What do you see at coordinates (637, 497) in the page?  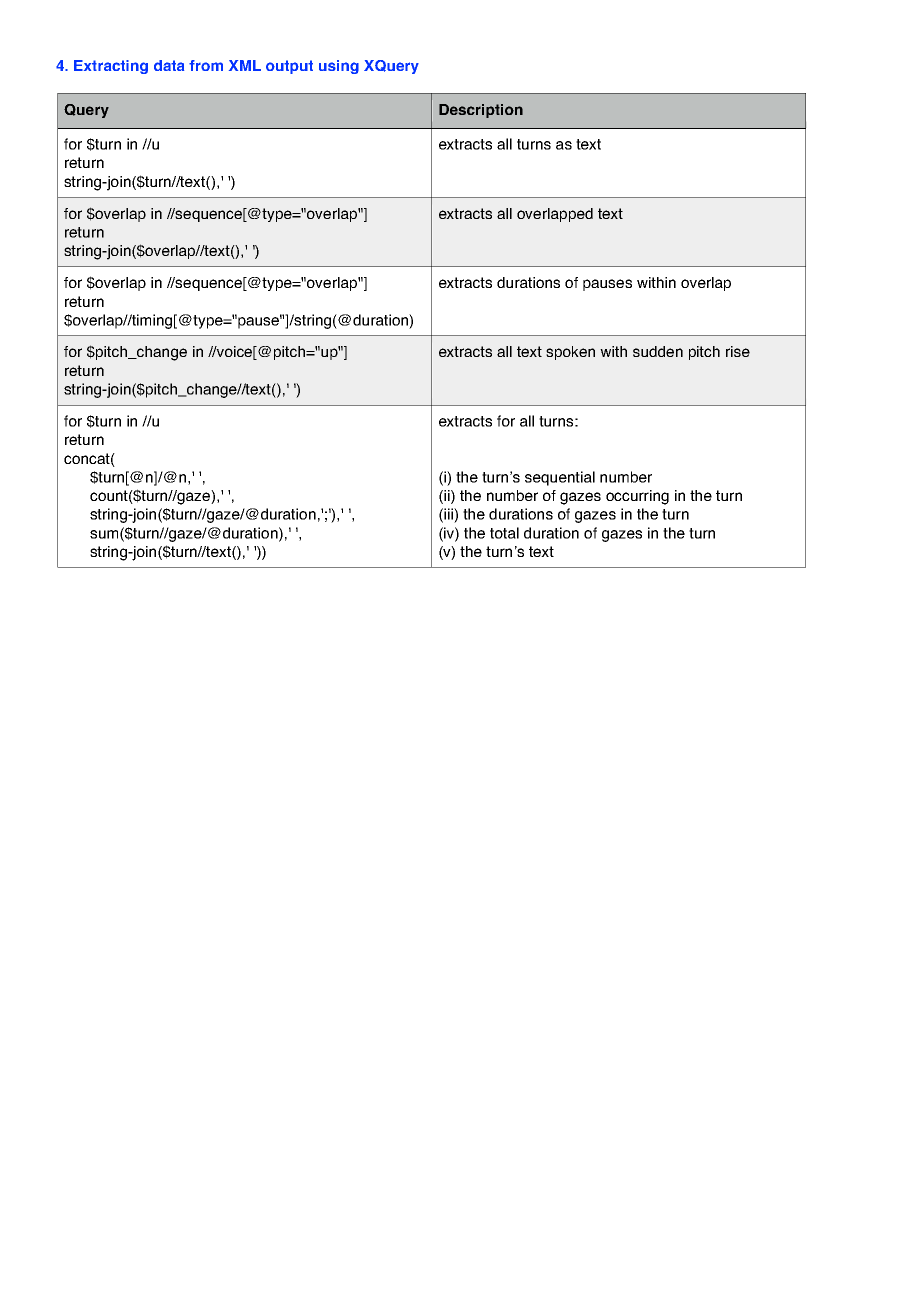 I see `occurring` at bounding box center [637, 497].
